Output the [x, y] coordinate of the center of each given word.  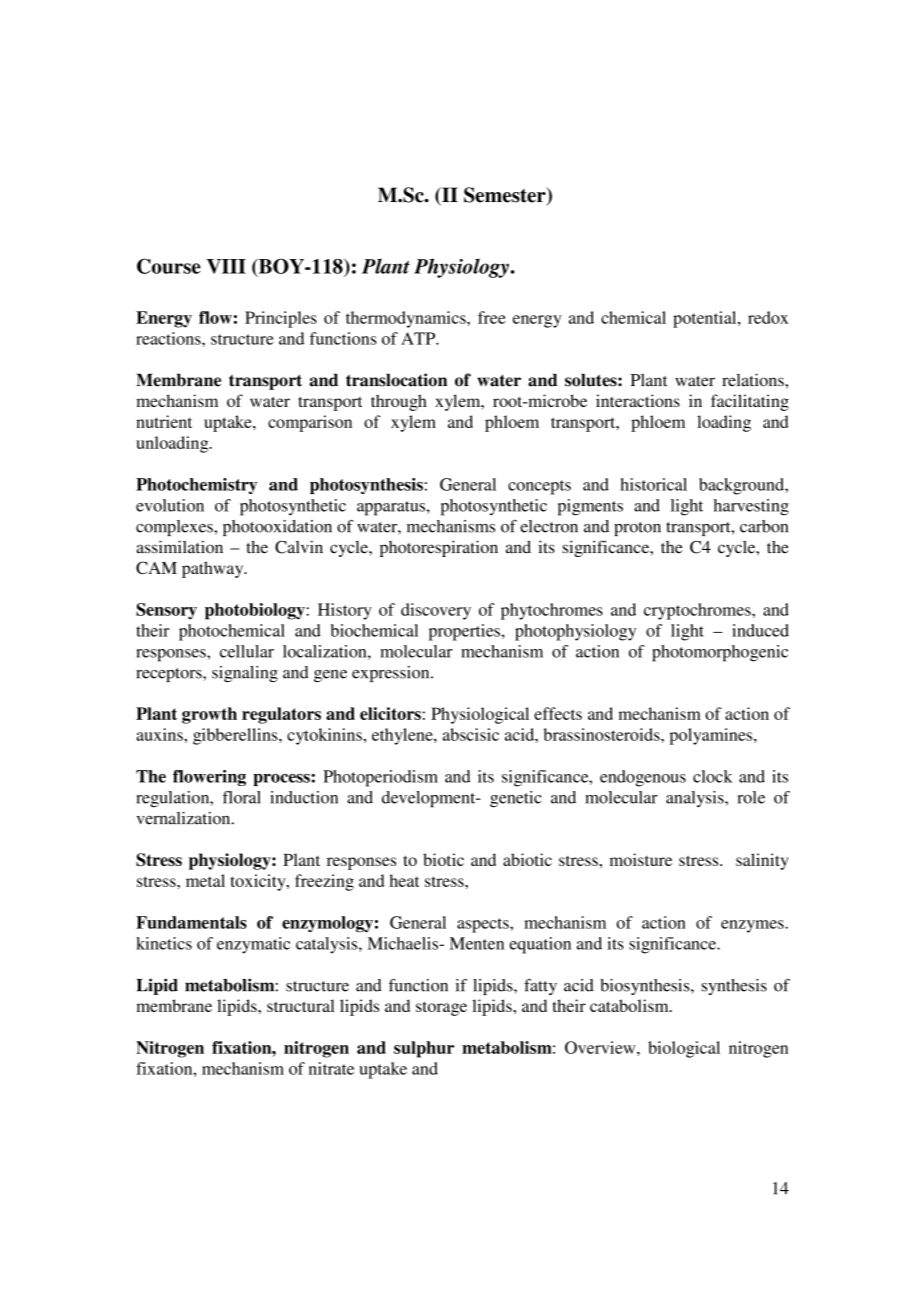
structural [301, 1005]
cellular [247, 651]
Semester [506, 196]
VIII [226, 266]
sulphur [424, 1049]
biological [684, 1049]
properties [464, 632]
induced [760, 630]
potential [706, 319]
